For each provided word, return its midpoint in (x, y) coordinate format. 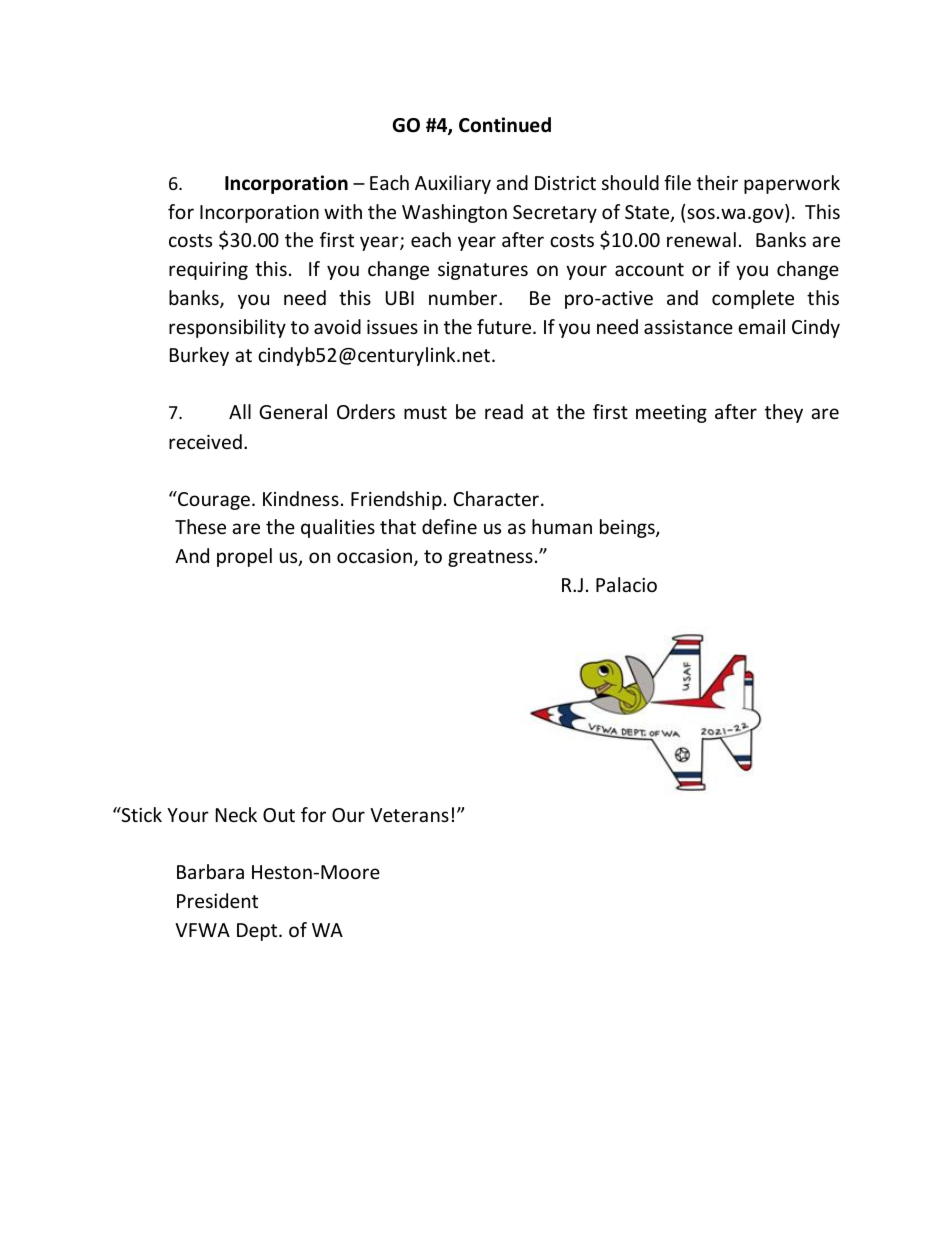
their (717, 182)
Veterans (409, 815)
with (343, 211)
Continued (505, 125)
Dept (258, 932)
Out (279, 815)
